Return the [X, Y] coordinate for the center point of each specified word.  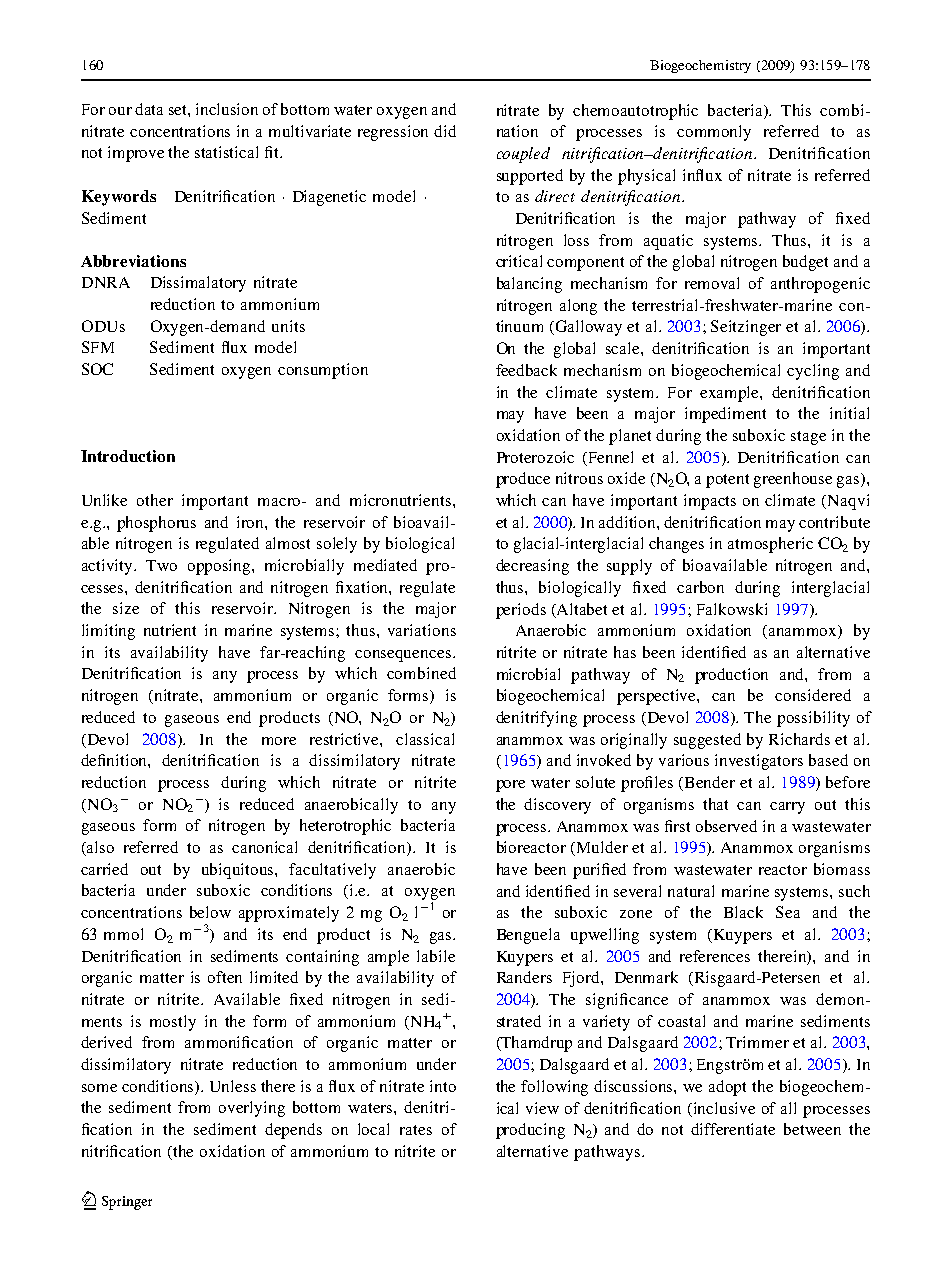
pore [510, 786]
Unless [233, 1086]
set [179, 111]
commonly [714, 133]
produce [523, 480]
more [279, 741]
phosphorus [156, 524]
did [445, 131]
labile [436, 956]
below [210, 912]
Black [743, 912]
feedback [526, 370]
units [288, 326]
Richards [799, 739]
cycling [813, 372]
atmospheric [770, 545]
